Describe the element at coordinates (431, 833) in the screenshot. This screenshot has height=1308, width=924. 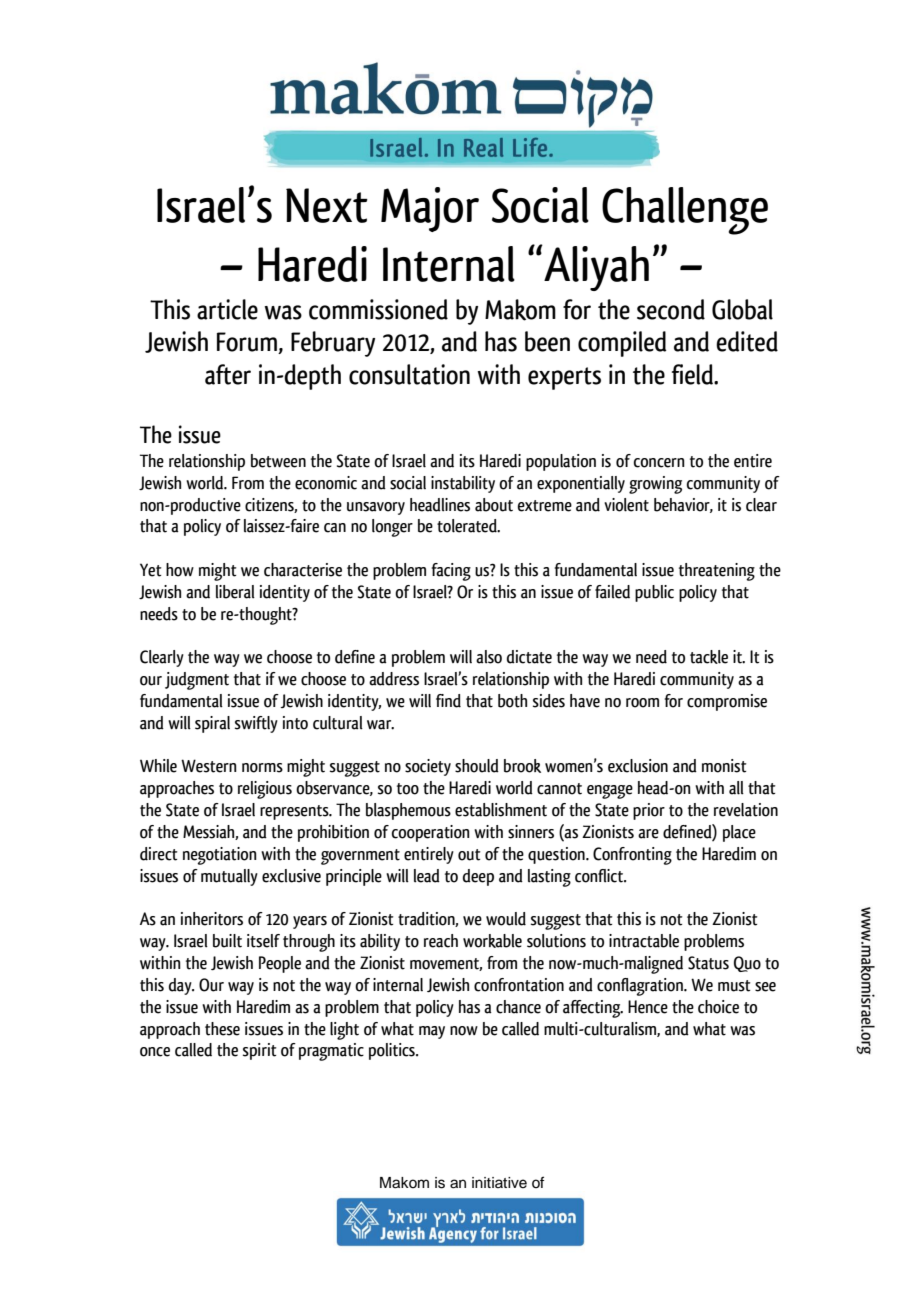
I see `cooperation` at that location.
